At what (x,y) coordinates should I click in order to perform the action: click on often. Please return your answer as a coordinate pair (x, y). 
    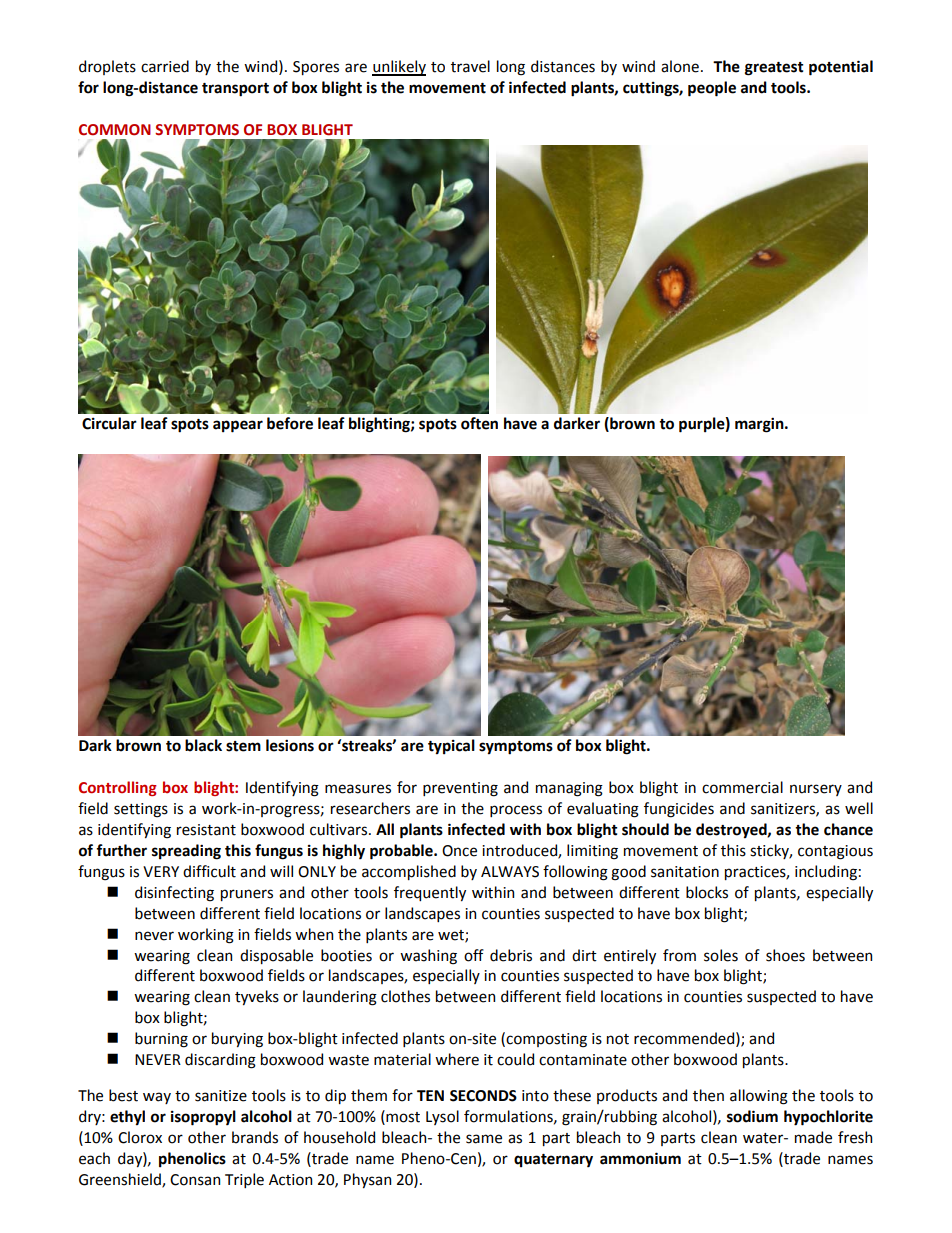
    Looking at the image, I should click on (479, 423).
